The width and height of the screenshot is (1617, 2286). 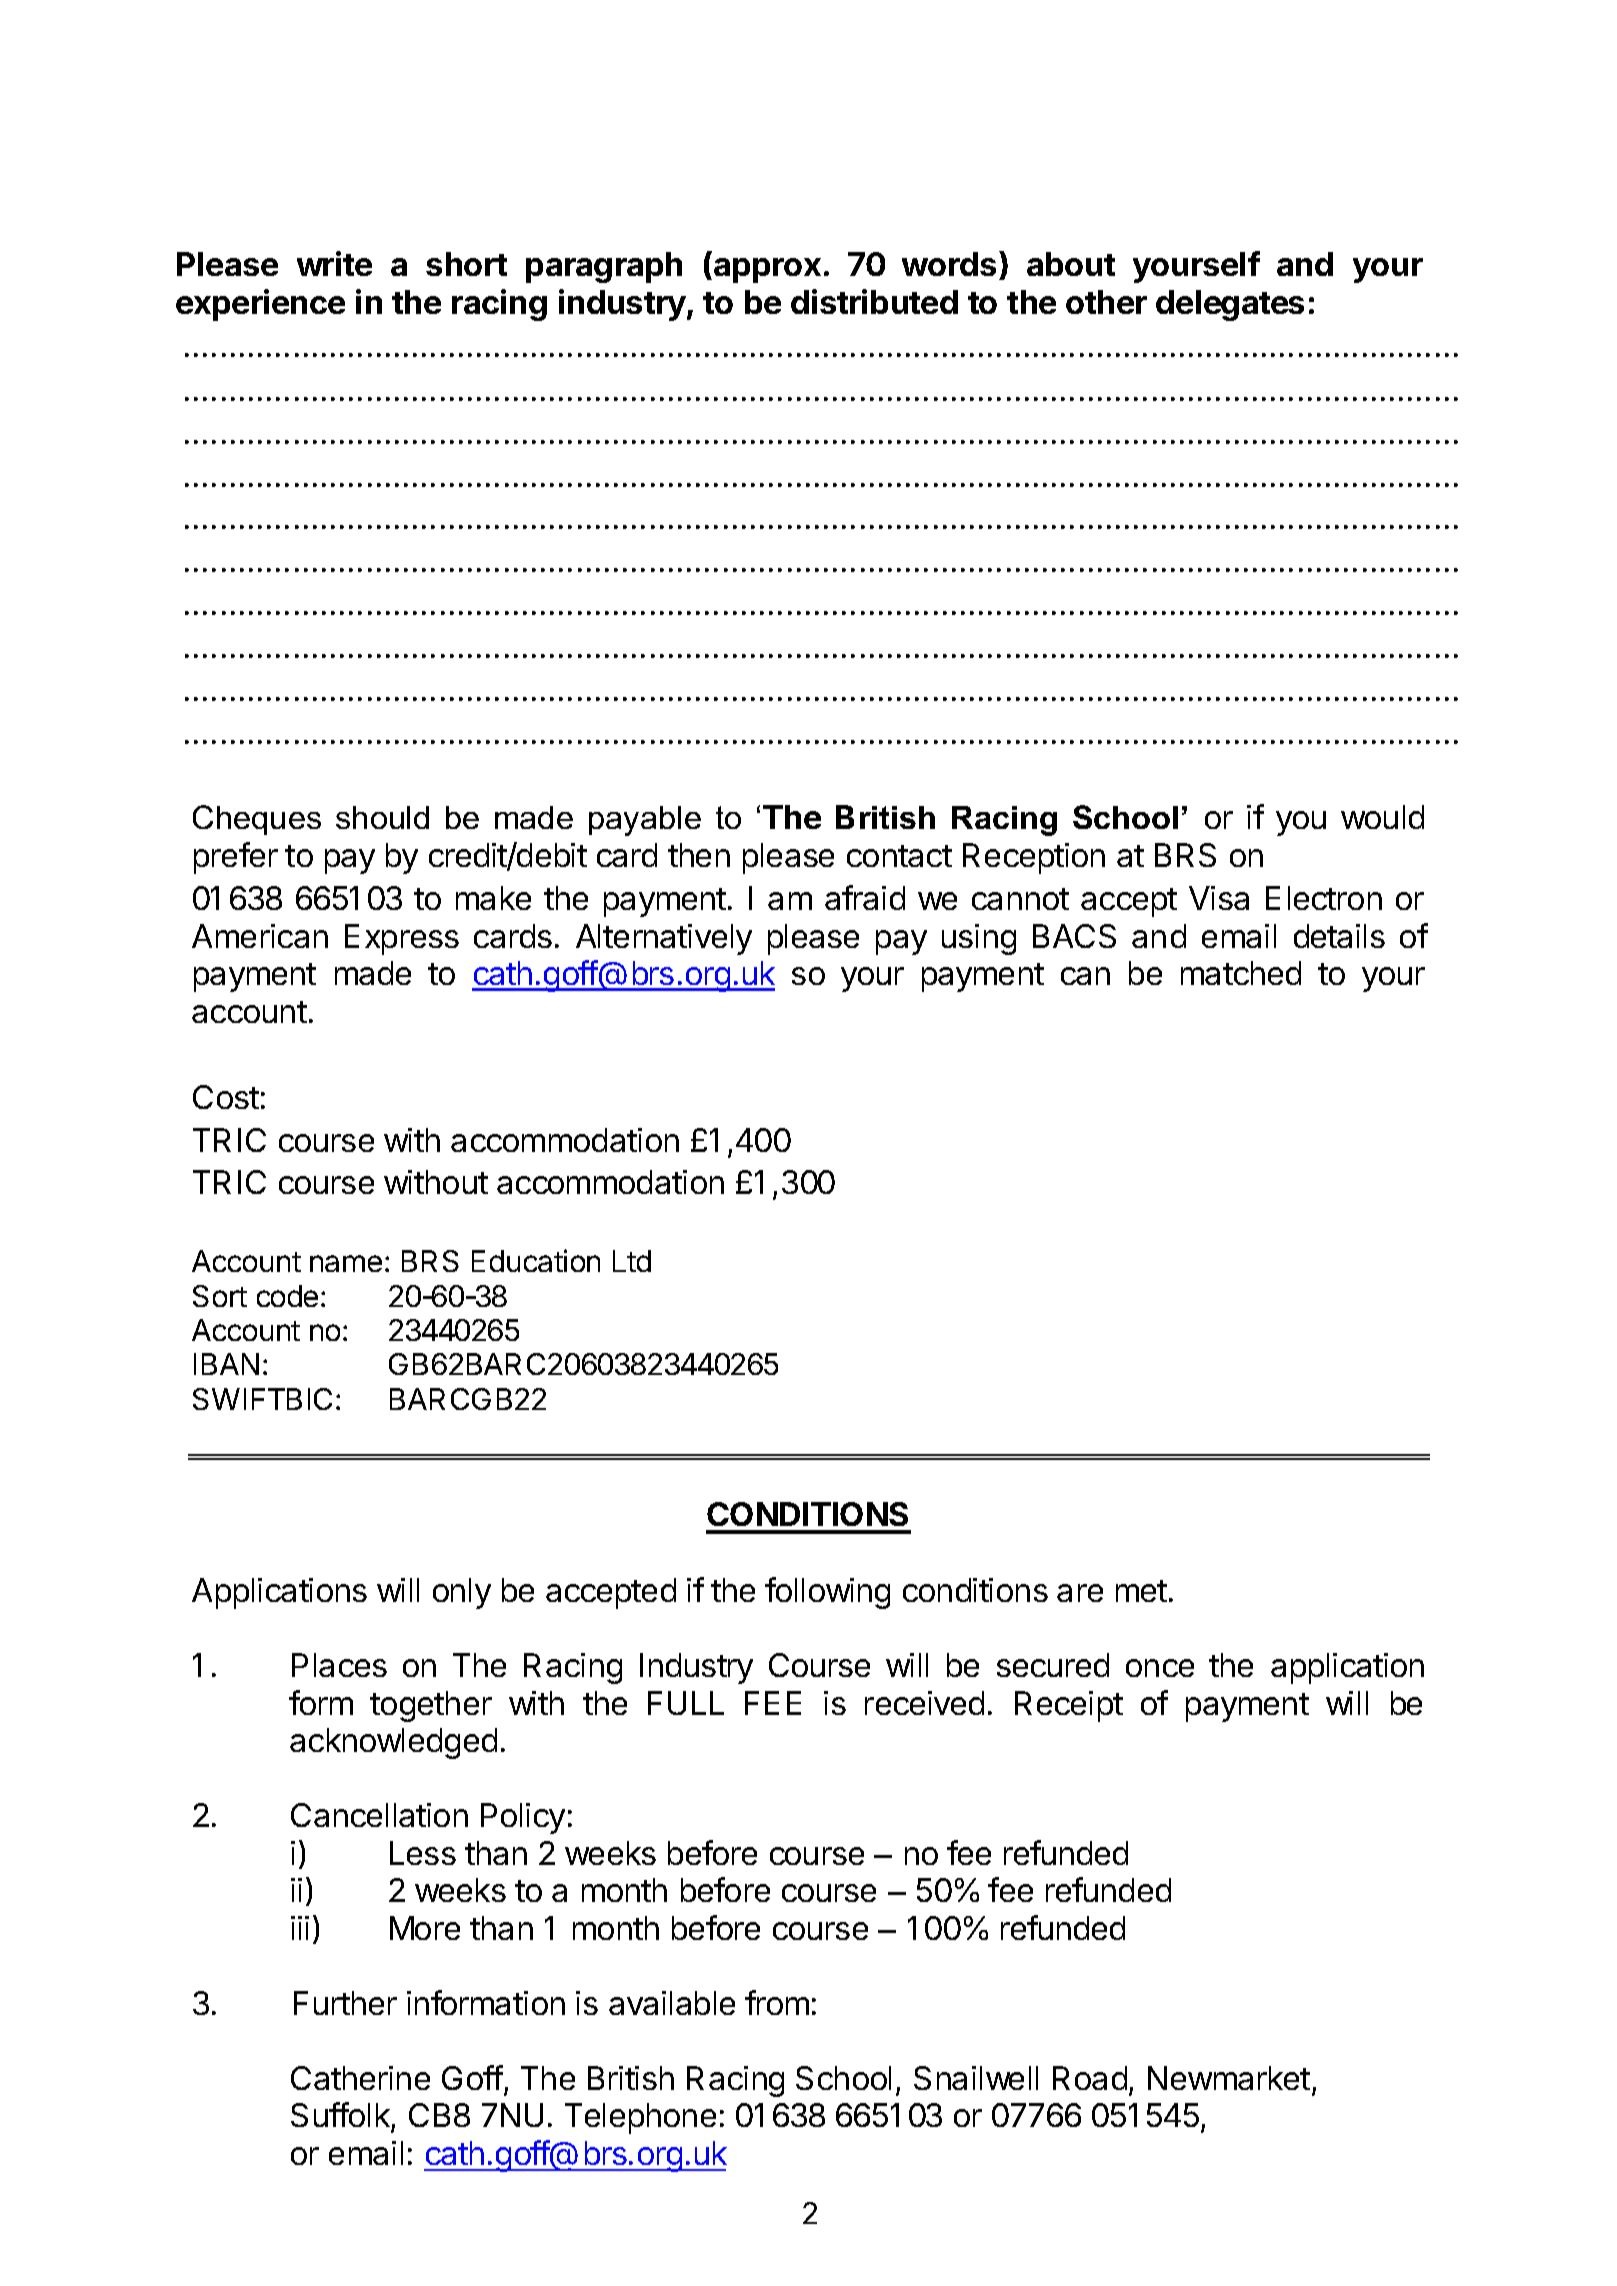 I want to click on matched, so click(x=1241, y=973).
